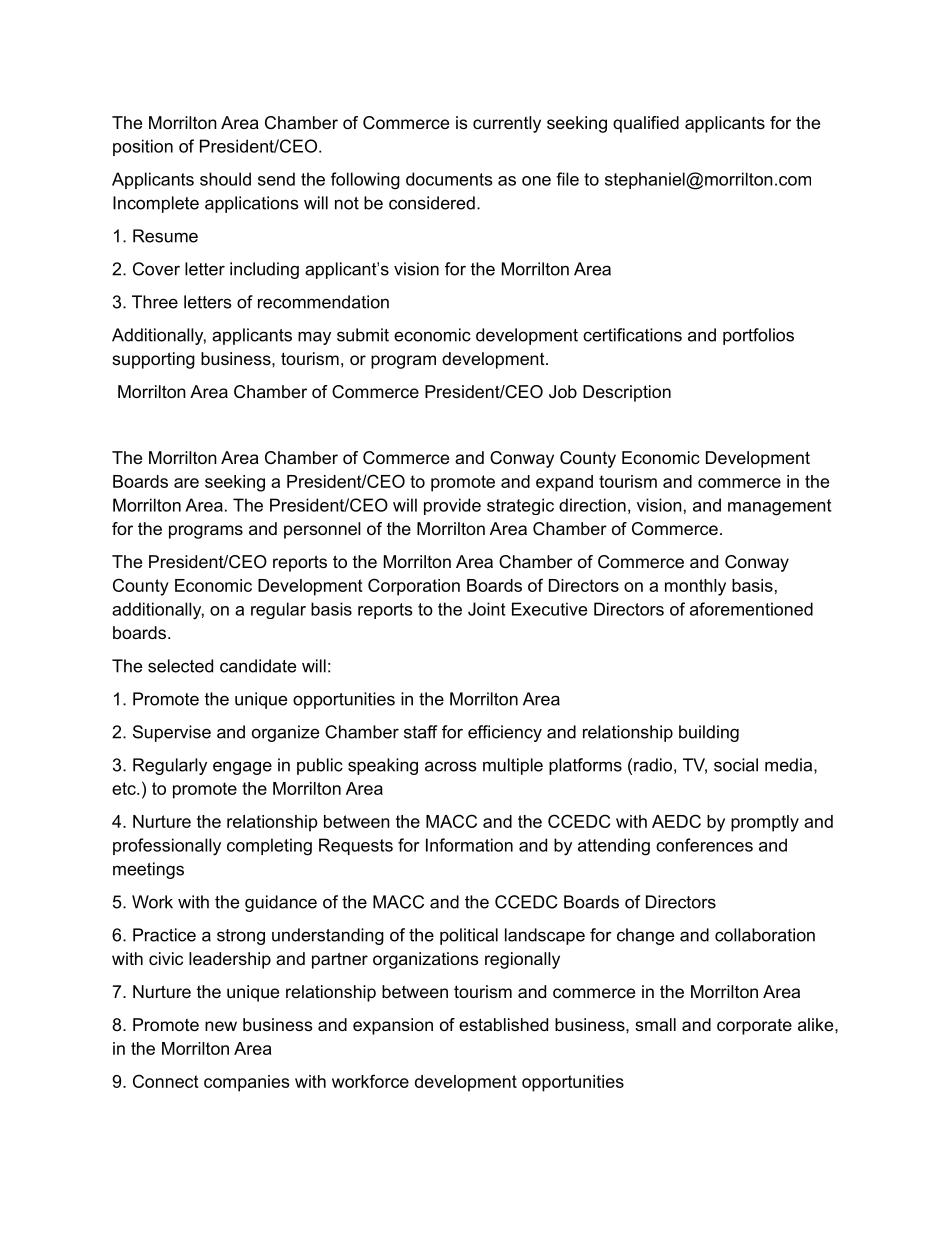 The image size is (952, 1233). Describe the element at coordinates (451, 766) in the screenshot. I see `across` at that location.
